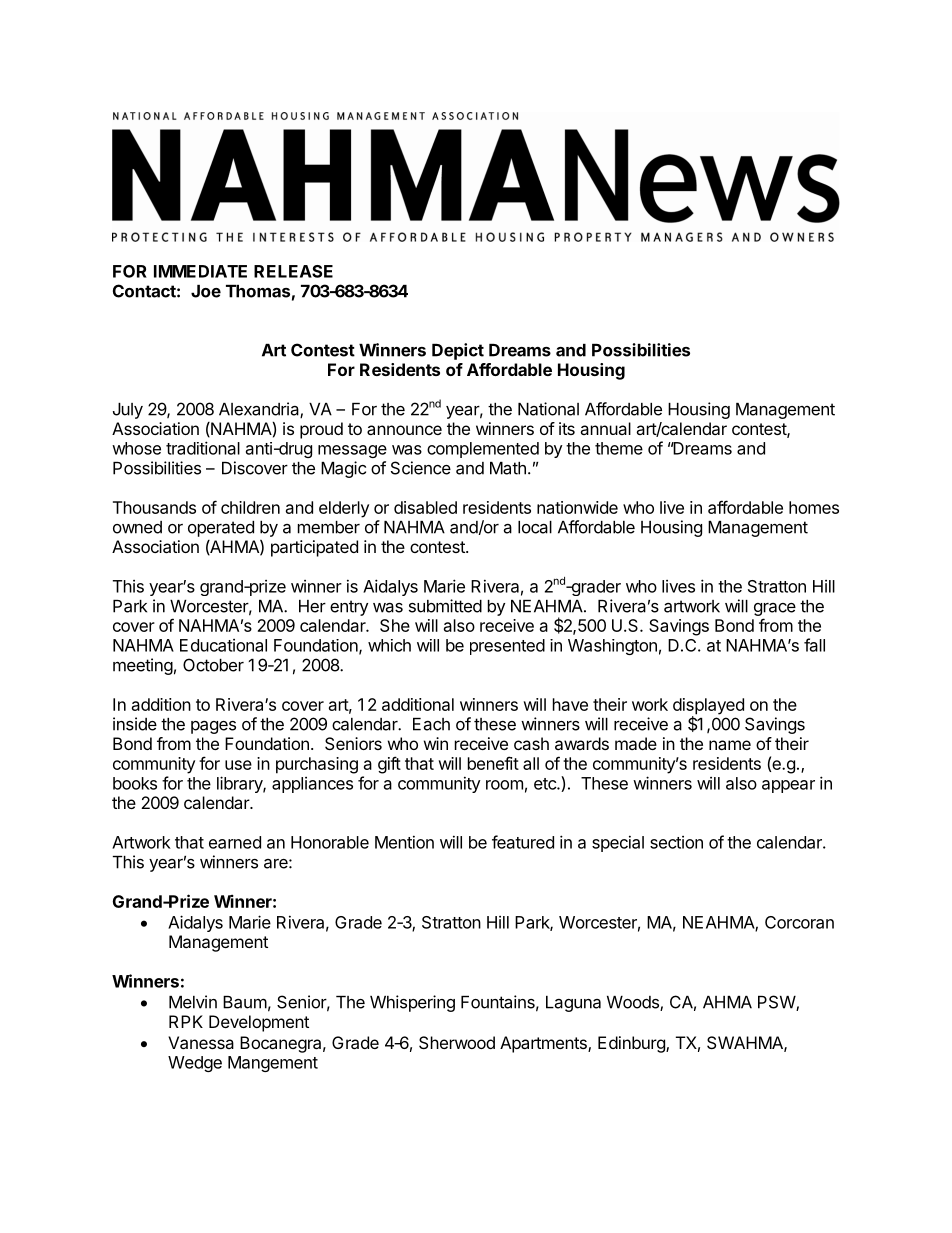 The image size is (952, 1233). Describe the element at coordinates (206, 291) in the page. I see `Joe` at that location.
